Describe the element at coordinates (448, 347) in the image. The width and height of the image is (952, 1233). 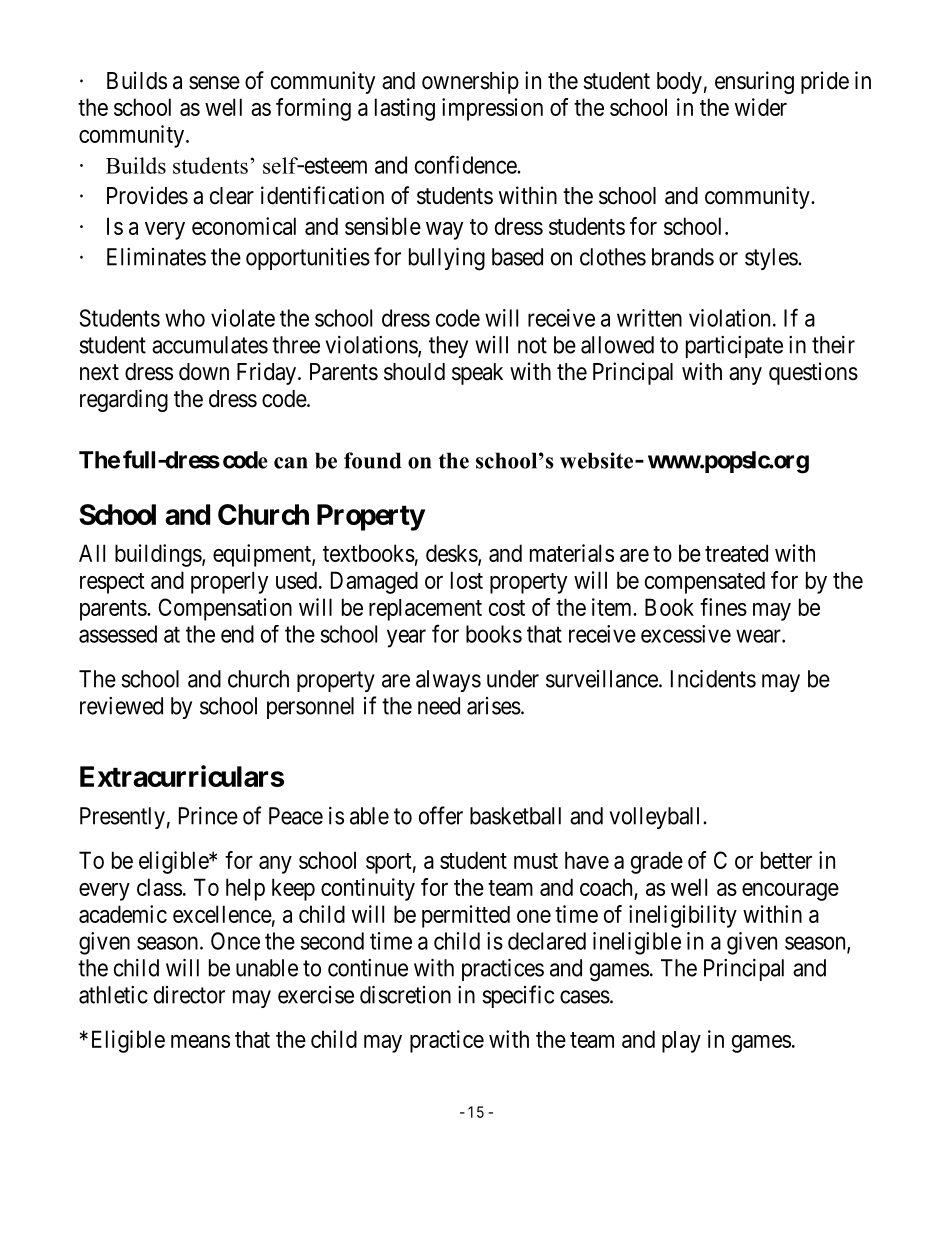
I see `they` at that location.
